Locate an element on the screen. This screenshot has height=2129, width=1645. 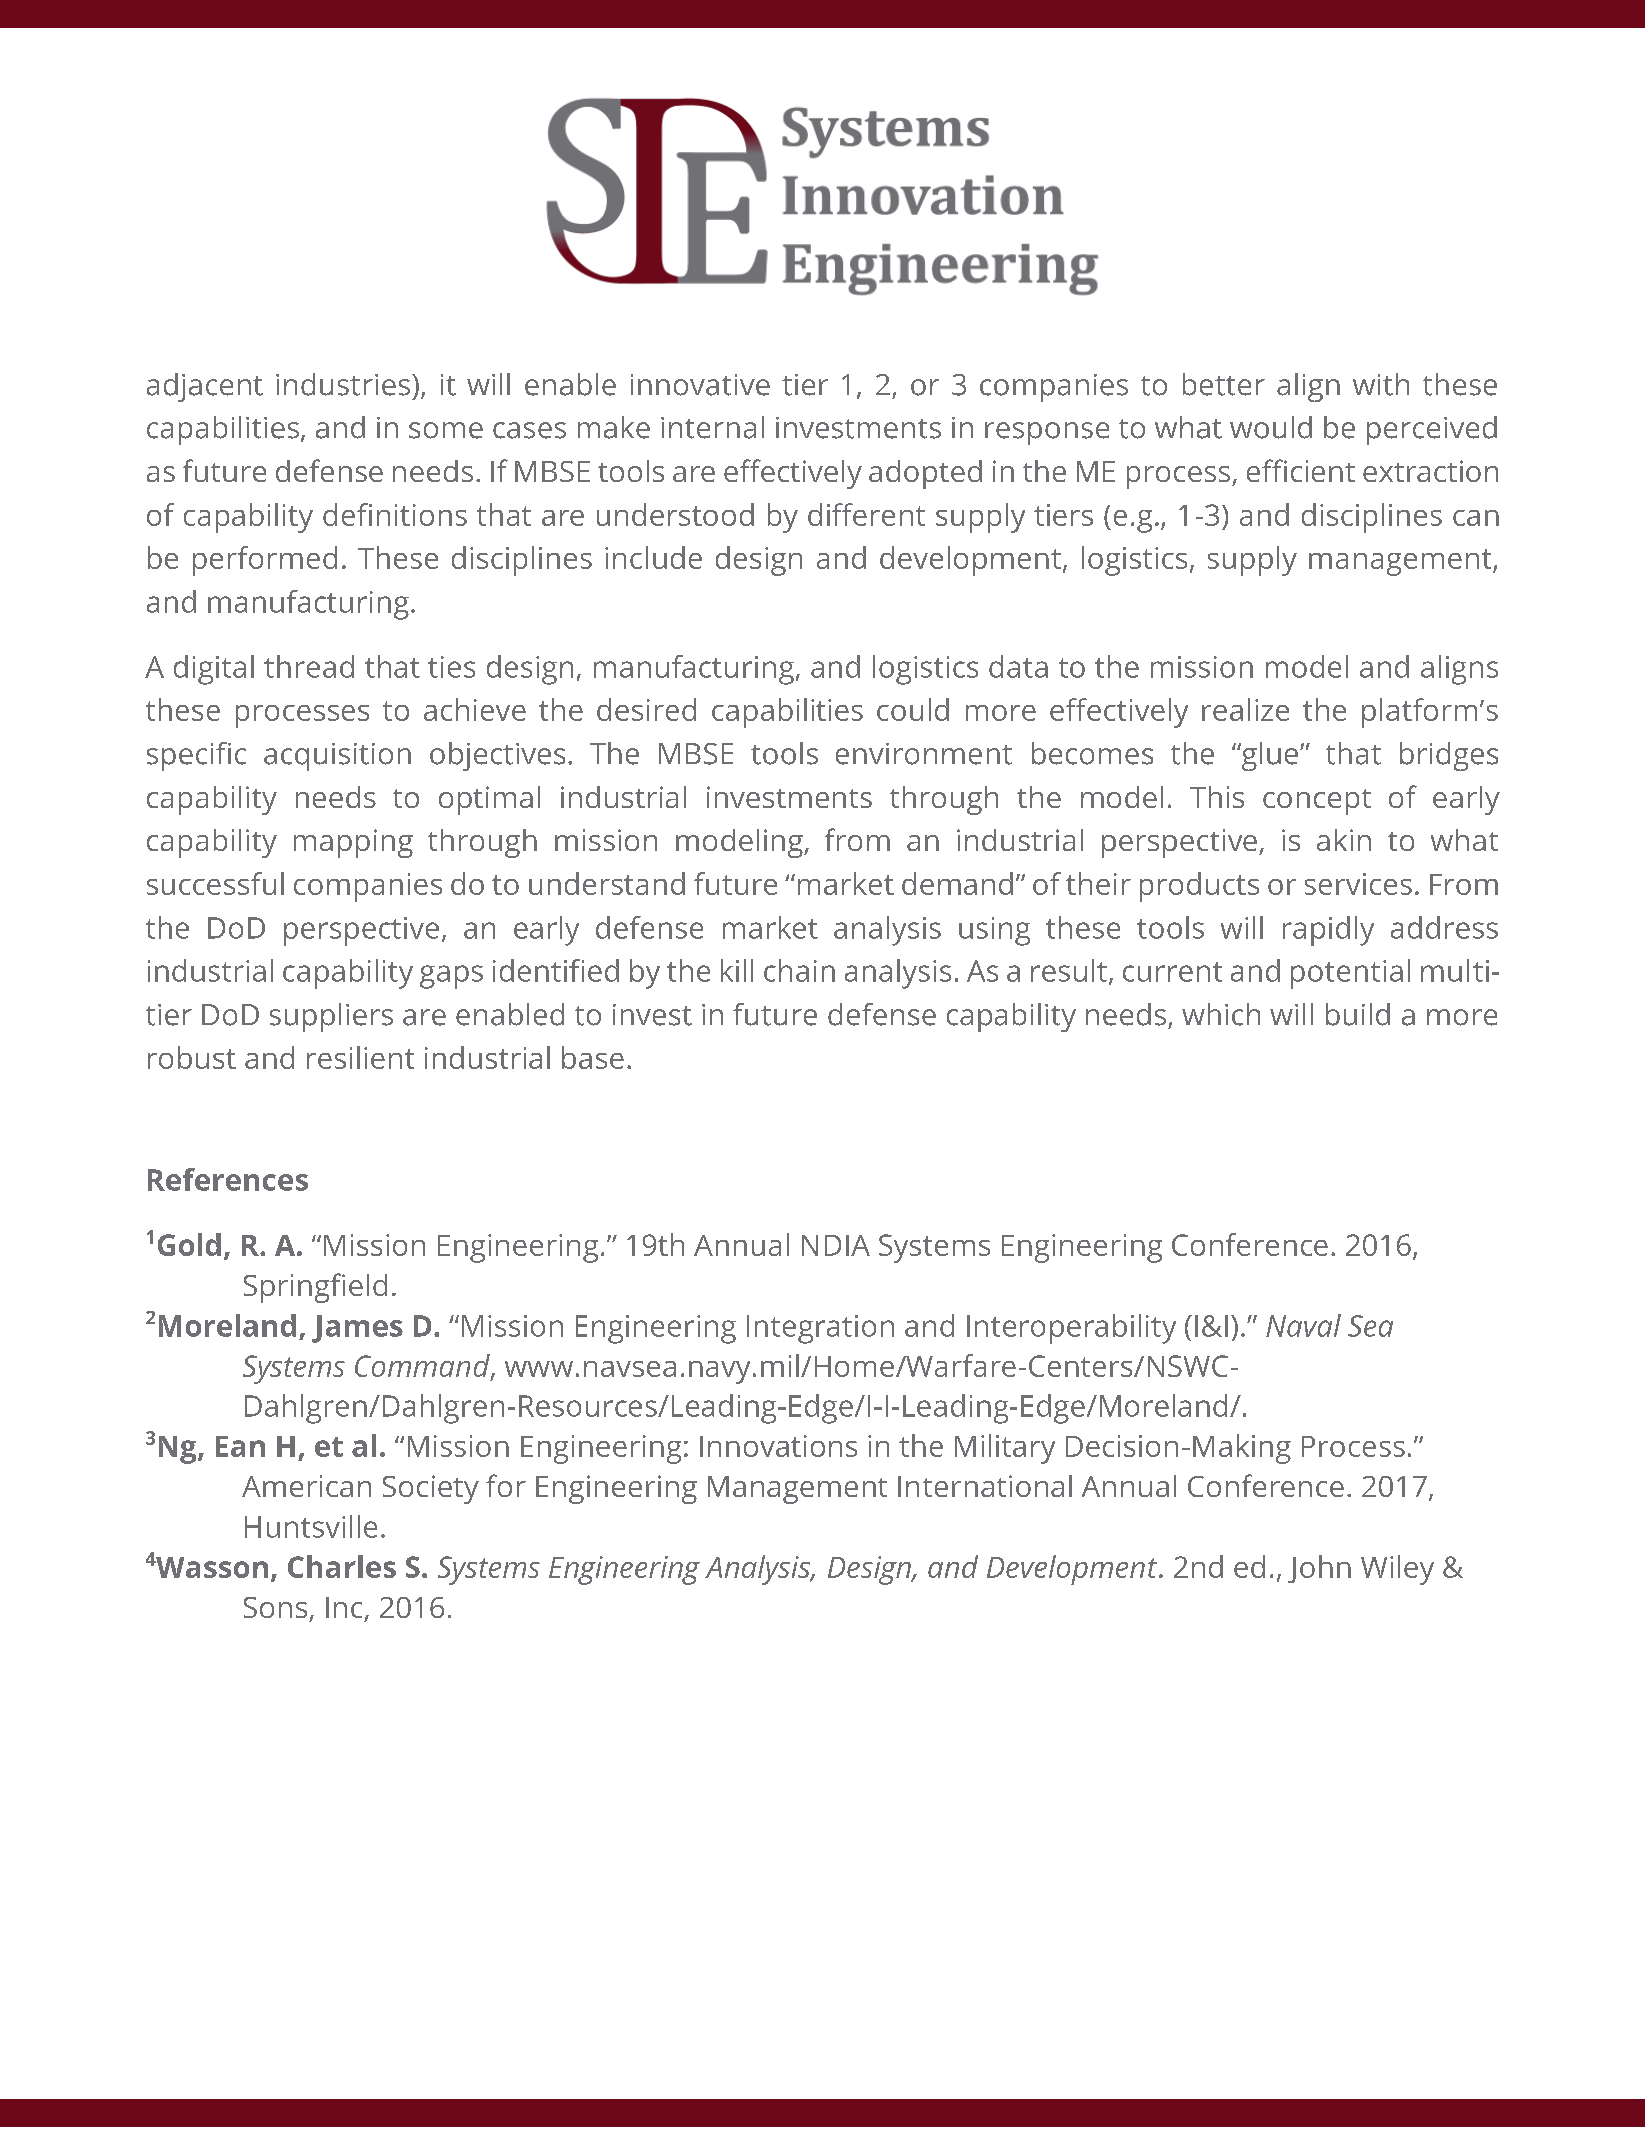
demand is located at coordinates (957, 883).
